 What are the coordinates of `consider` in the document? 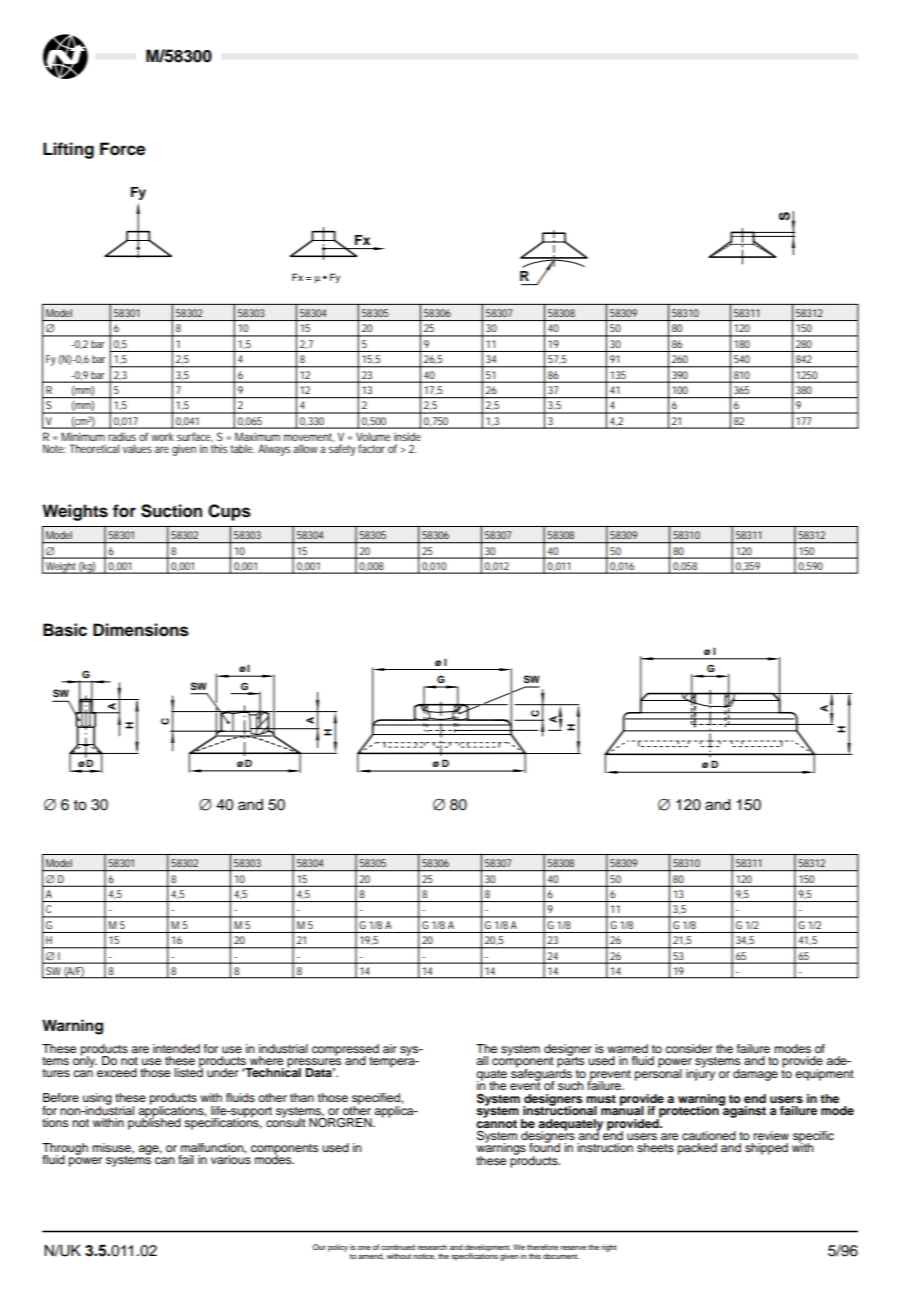 It's located at (689, 1048).
